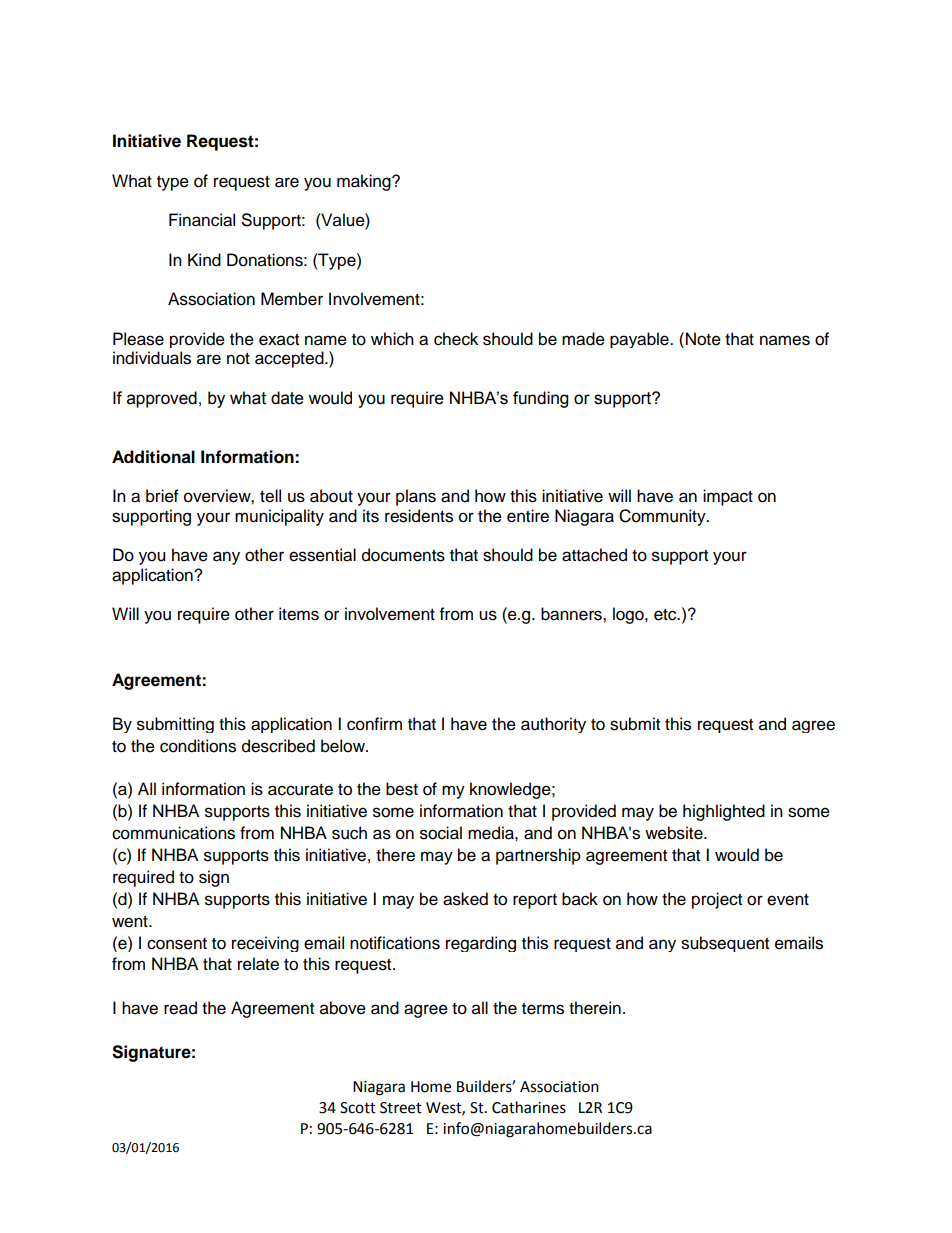 The height and width of the screenshot is (1233, 952). Describe the element at coordinates (416, 497) in the screenshot. I see `plans` at that location.
